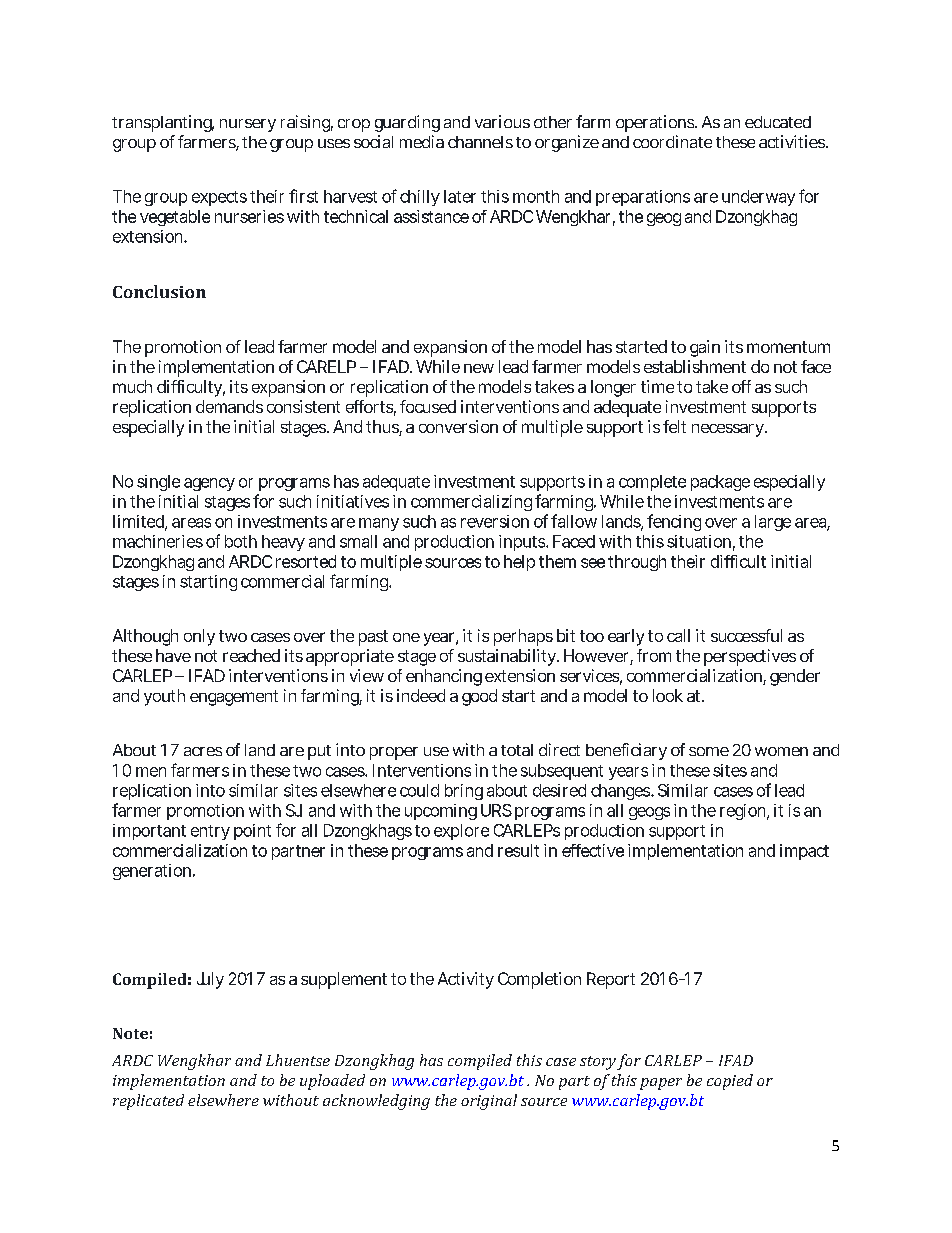 Image resolution: width=952 pixels, height=1233 pixels. What do you see at coordinates (489, 1102) in the screenshot?
I see `original` at bounding box center [489, 1102].
